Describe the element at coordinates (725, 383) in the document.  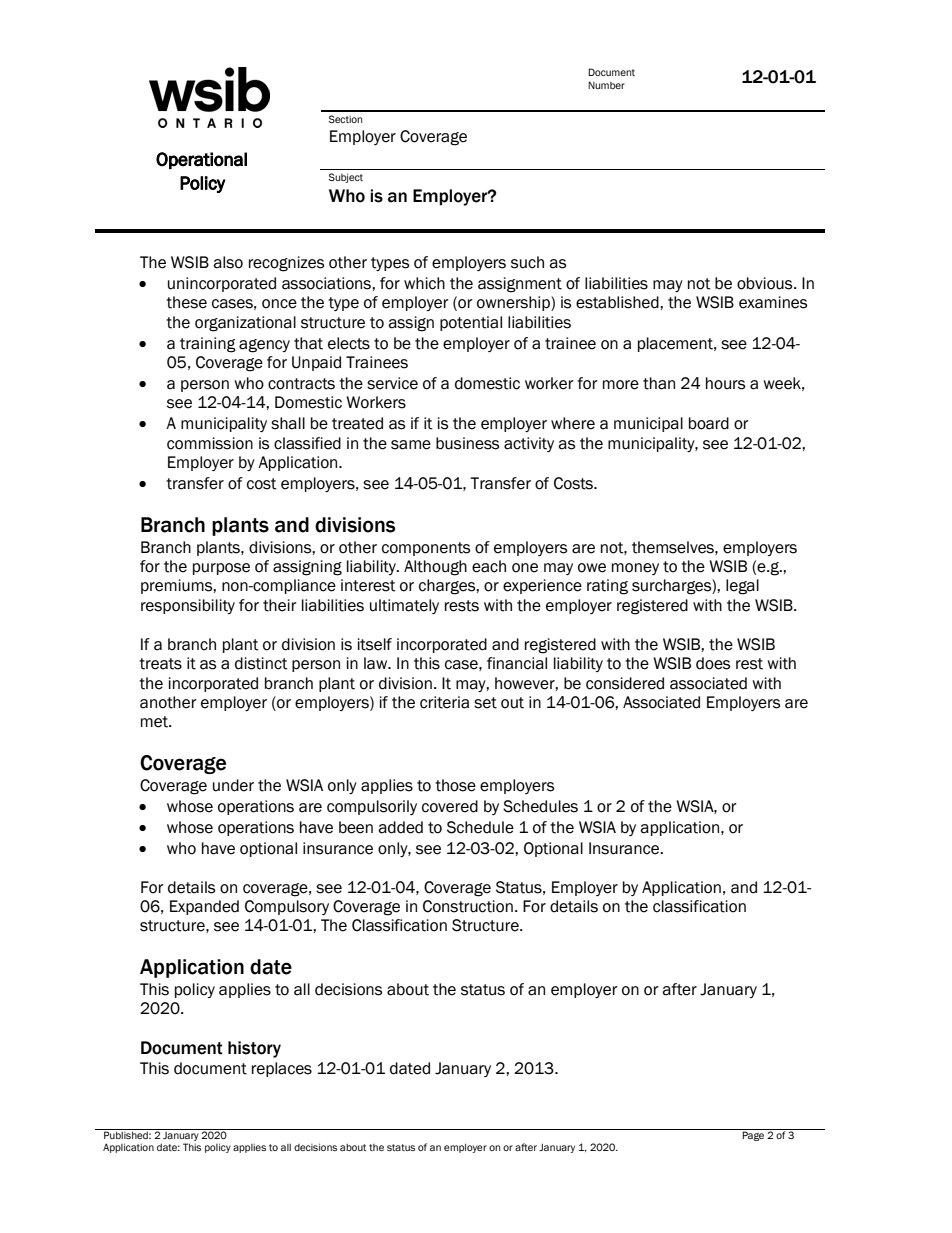
I see `hours` at that location.
